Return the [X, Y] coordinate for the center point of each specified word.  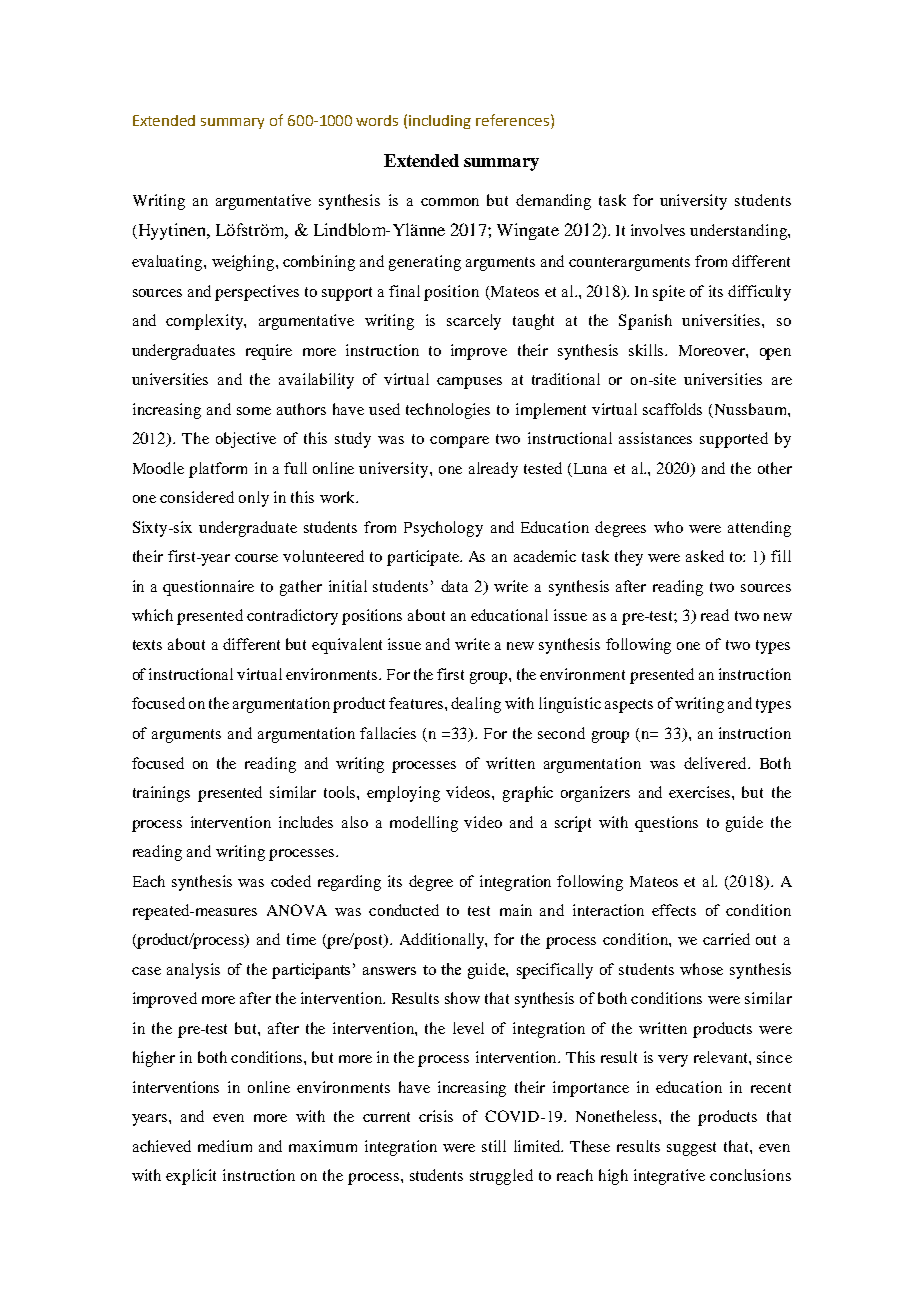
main [516, 910]
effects [674, 910]
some [254, 411]
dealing [476, 705]
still [494, 1146]
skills [647, 350]
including [440, 122]
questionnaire [208, 588]
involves [658, 230]
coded [291, 881]
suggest [691, 1149]
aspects [629, 706]
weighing [244, 263]
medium [225, 1146]
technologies [448, 411]
